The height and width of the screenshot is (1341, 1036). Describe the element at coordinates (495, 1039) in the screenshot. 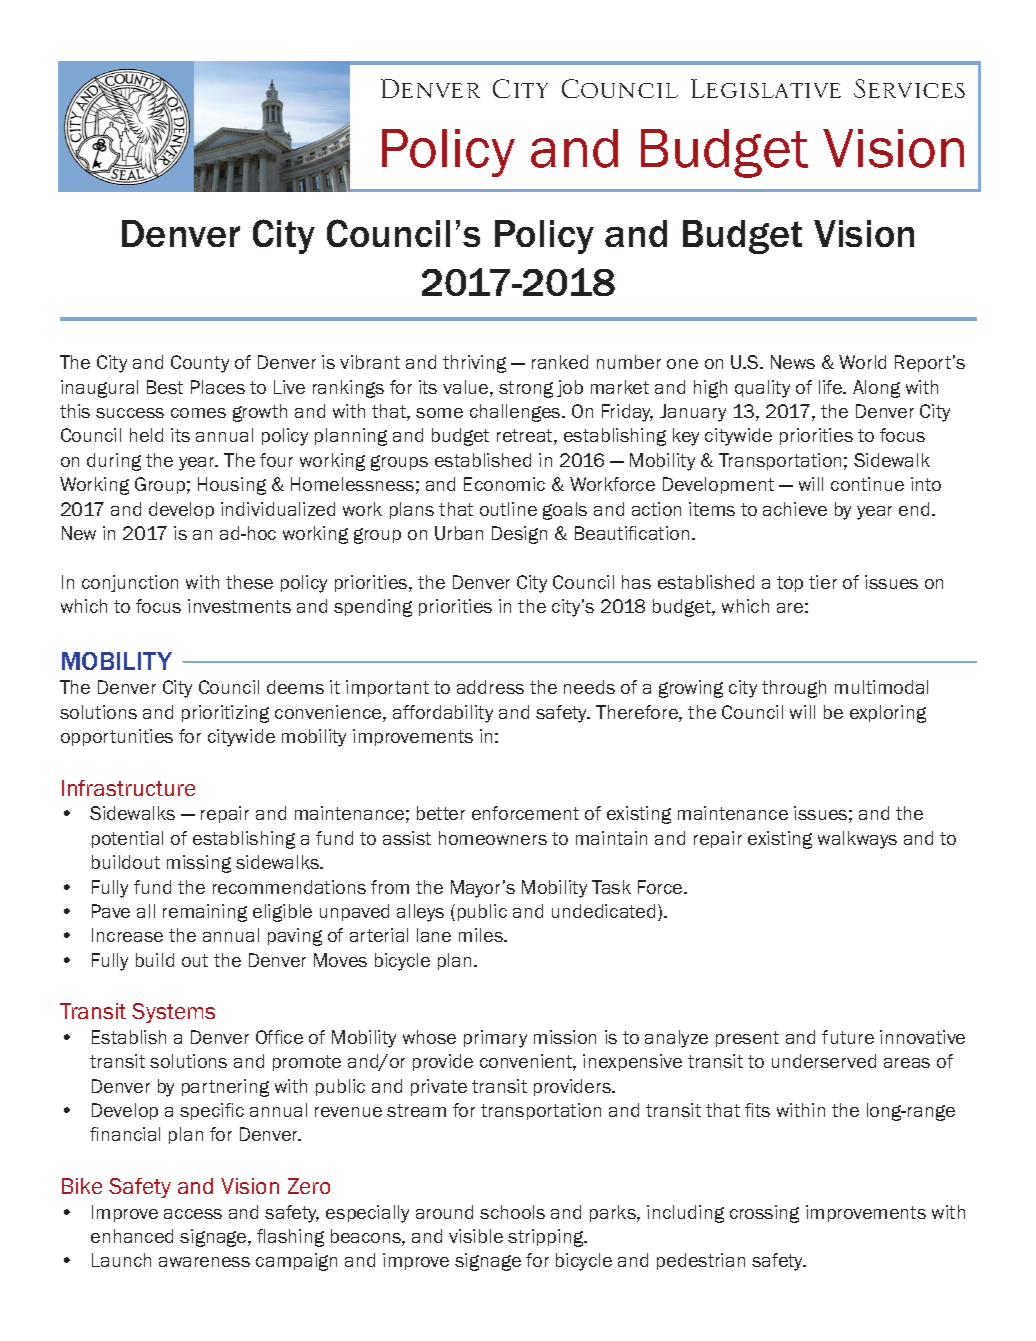

I see `primary` at that location.
